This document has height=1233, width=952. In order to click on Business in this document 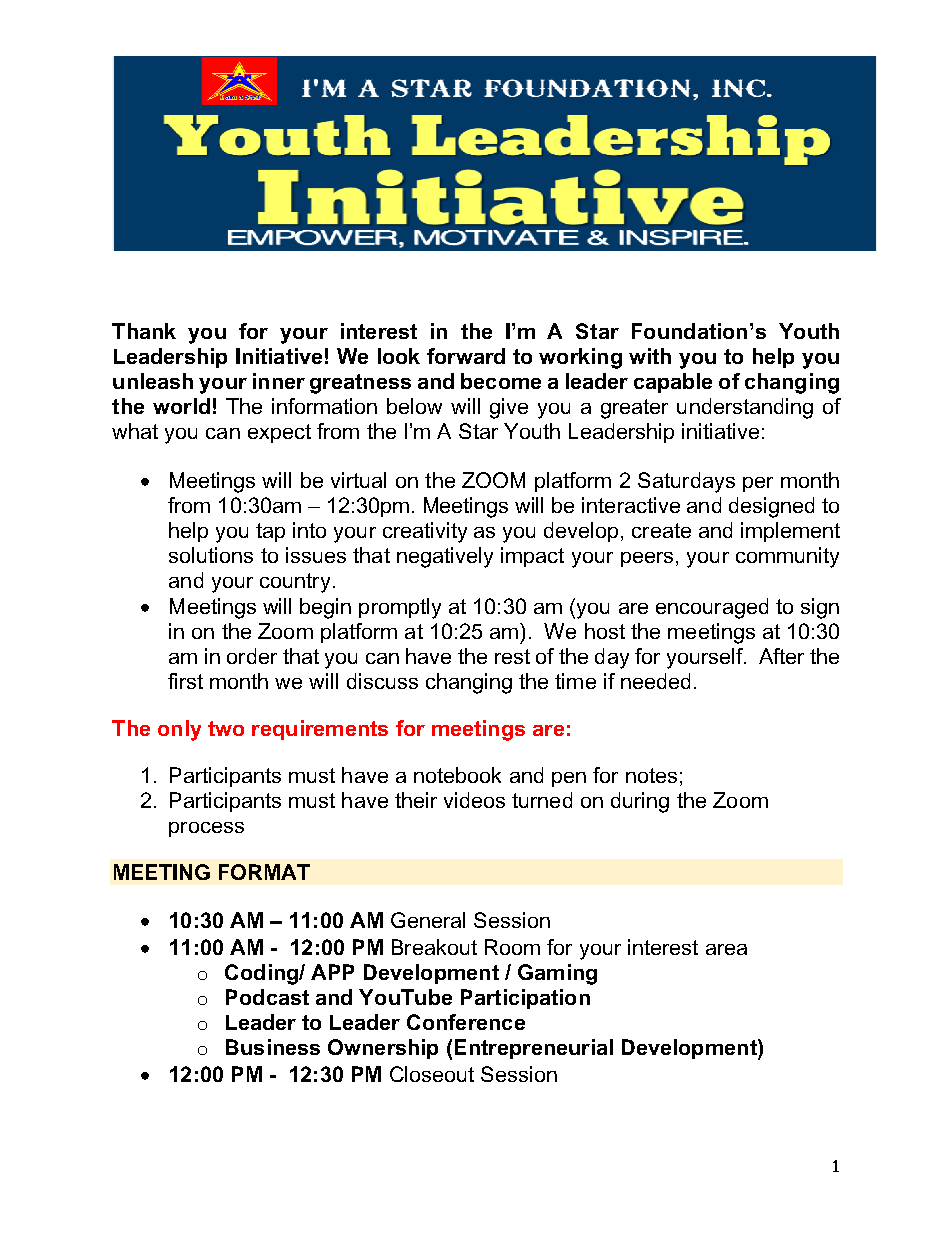, I will do `click(273, 1047)`.
